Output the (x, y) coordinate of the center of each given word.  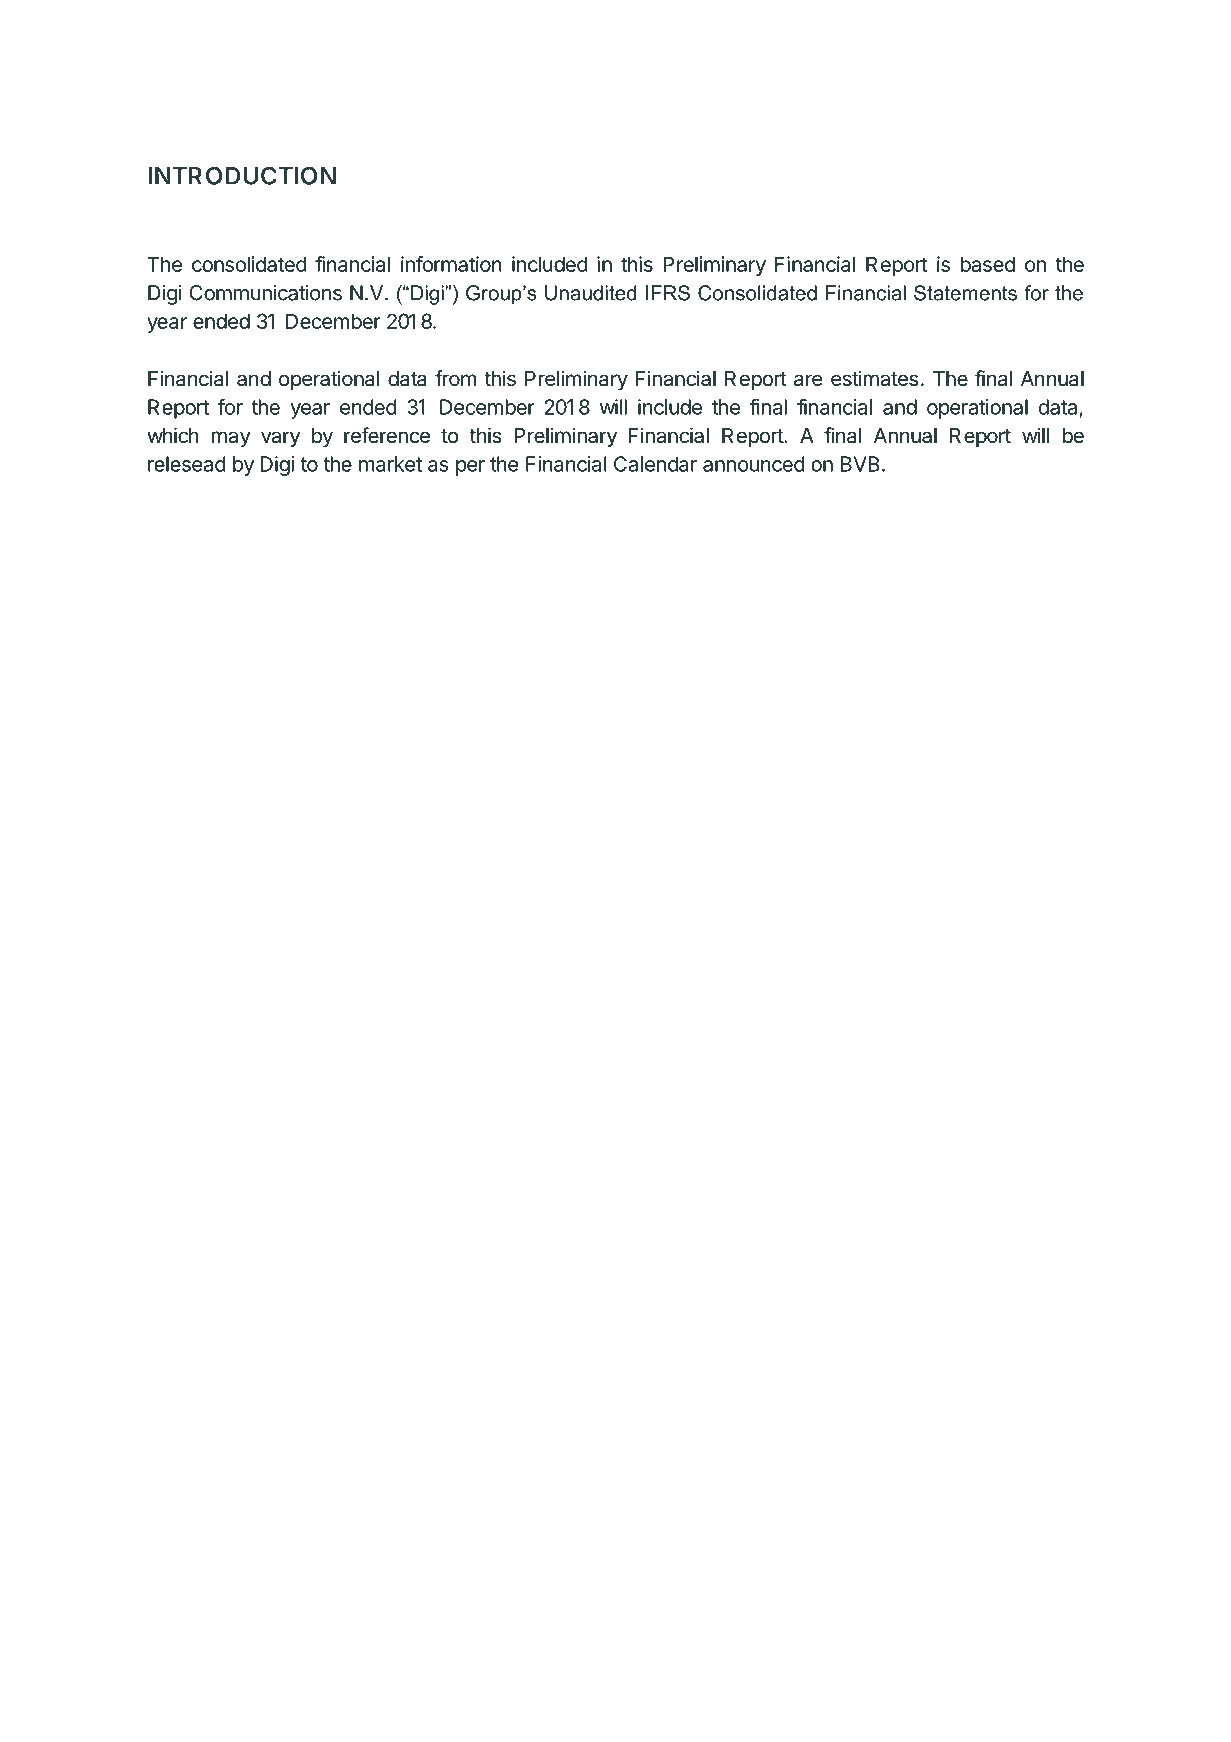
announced (754, 464)
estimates (874, 378)
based (988, 264)
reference (387, 435)
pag (1053, 1688)
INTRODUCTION (242, 175)
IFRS (668, 293)
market (390, 464)
